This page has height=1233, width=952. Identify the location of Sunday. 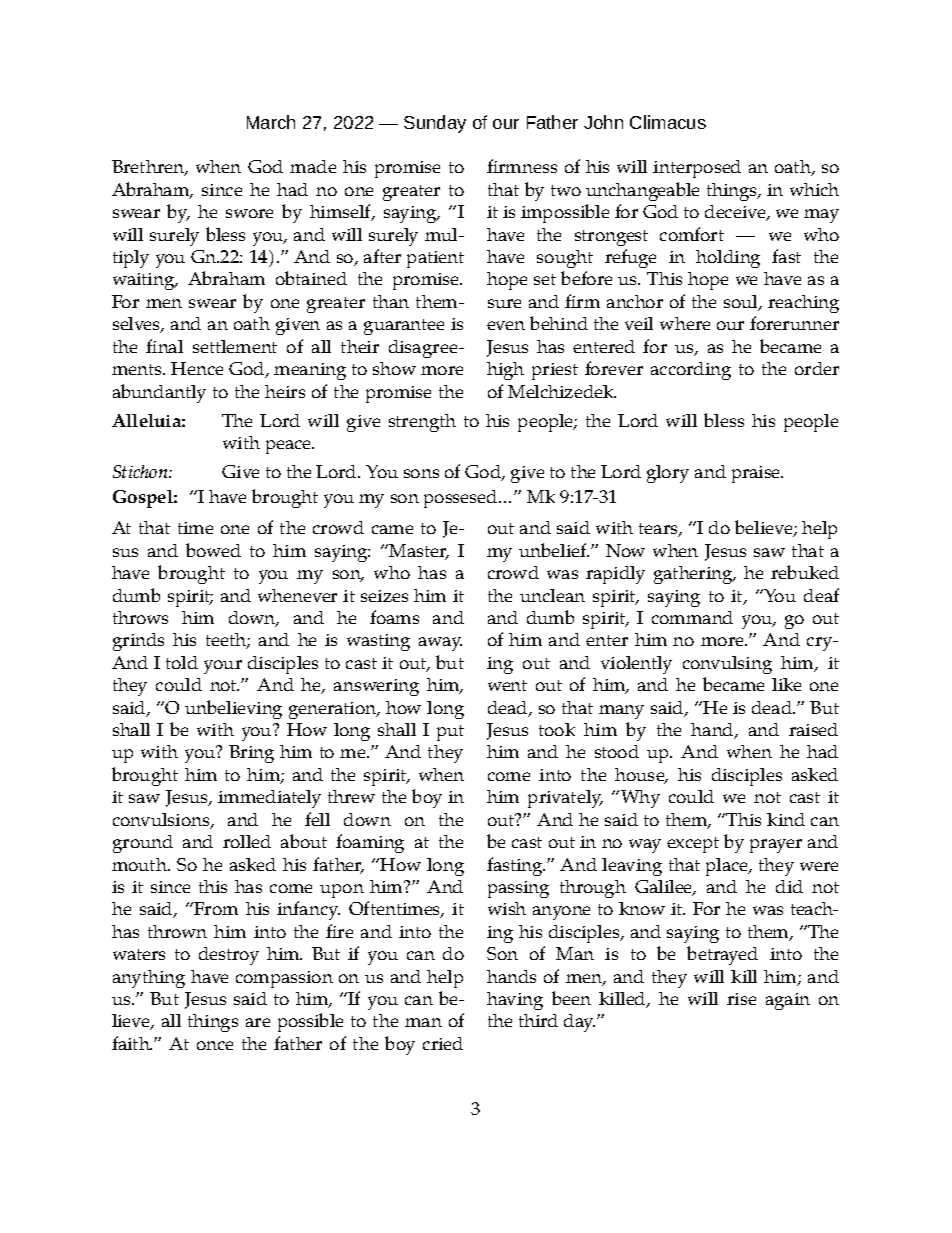
(435, 124).
